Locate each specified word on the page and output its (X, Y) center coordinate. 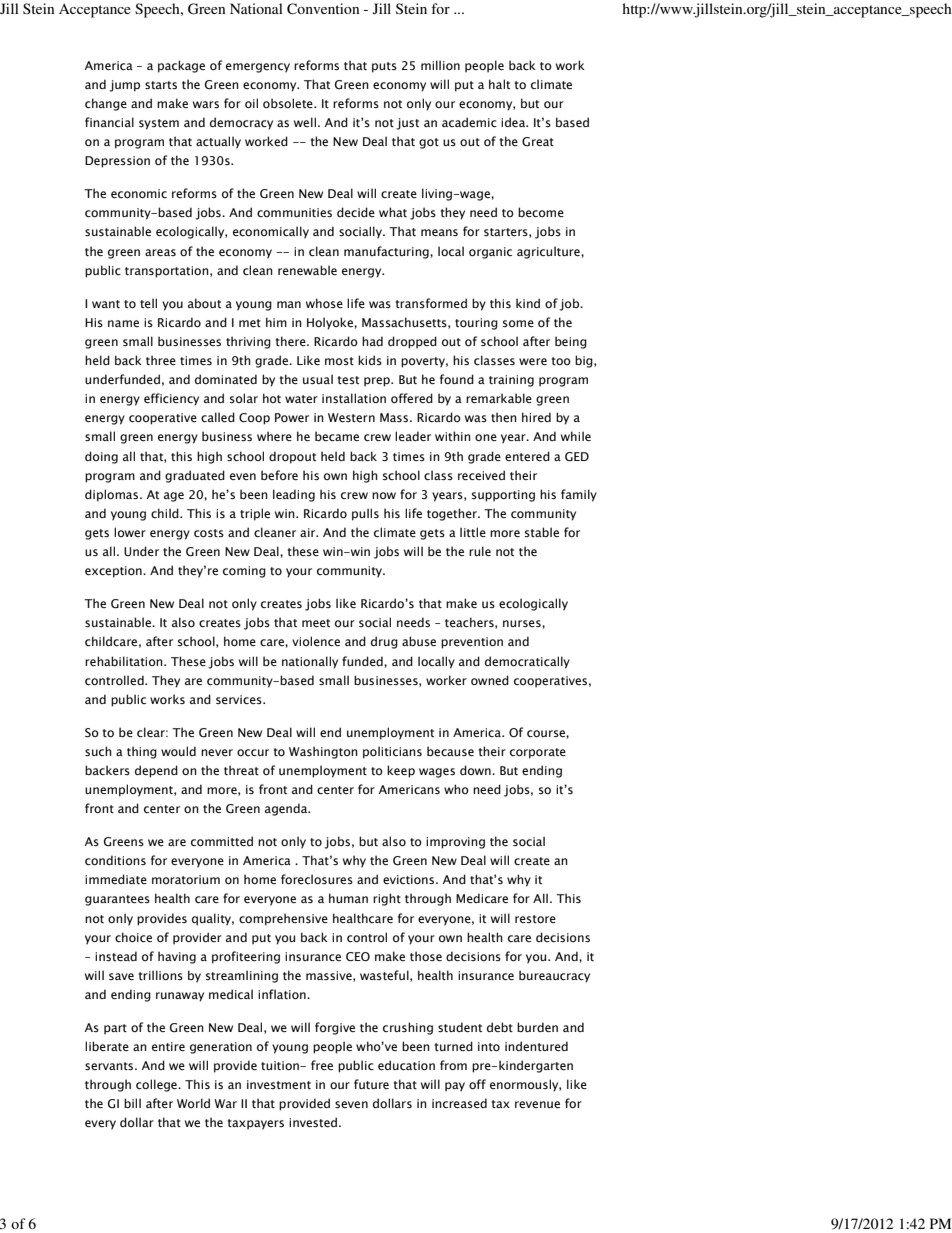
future (371, 1084)
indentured (536, 1046)
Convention (323, 9)
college (157, 1085)
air (309, 532)
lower (130, 532)
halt (499, 84)
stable (542, 532)
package (181, 66)
